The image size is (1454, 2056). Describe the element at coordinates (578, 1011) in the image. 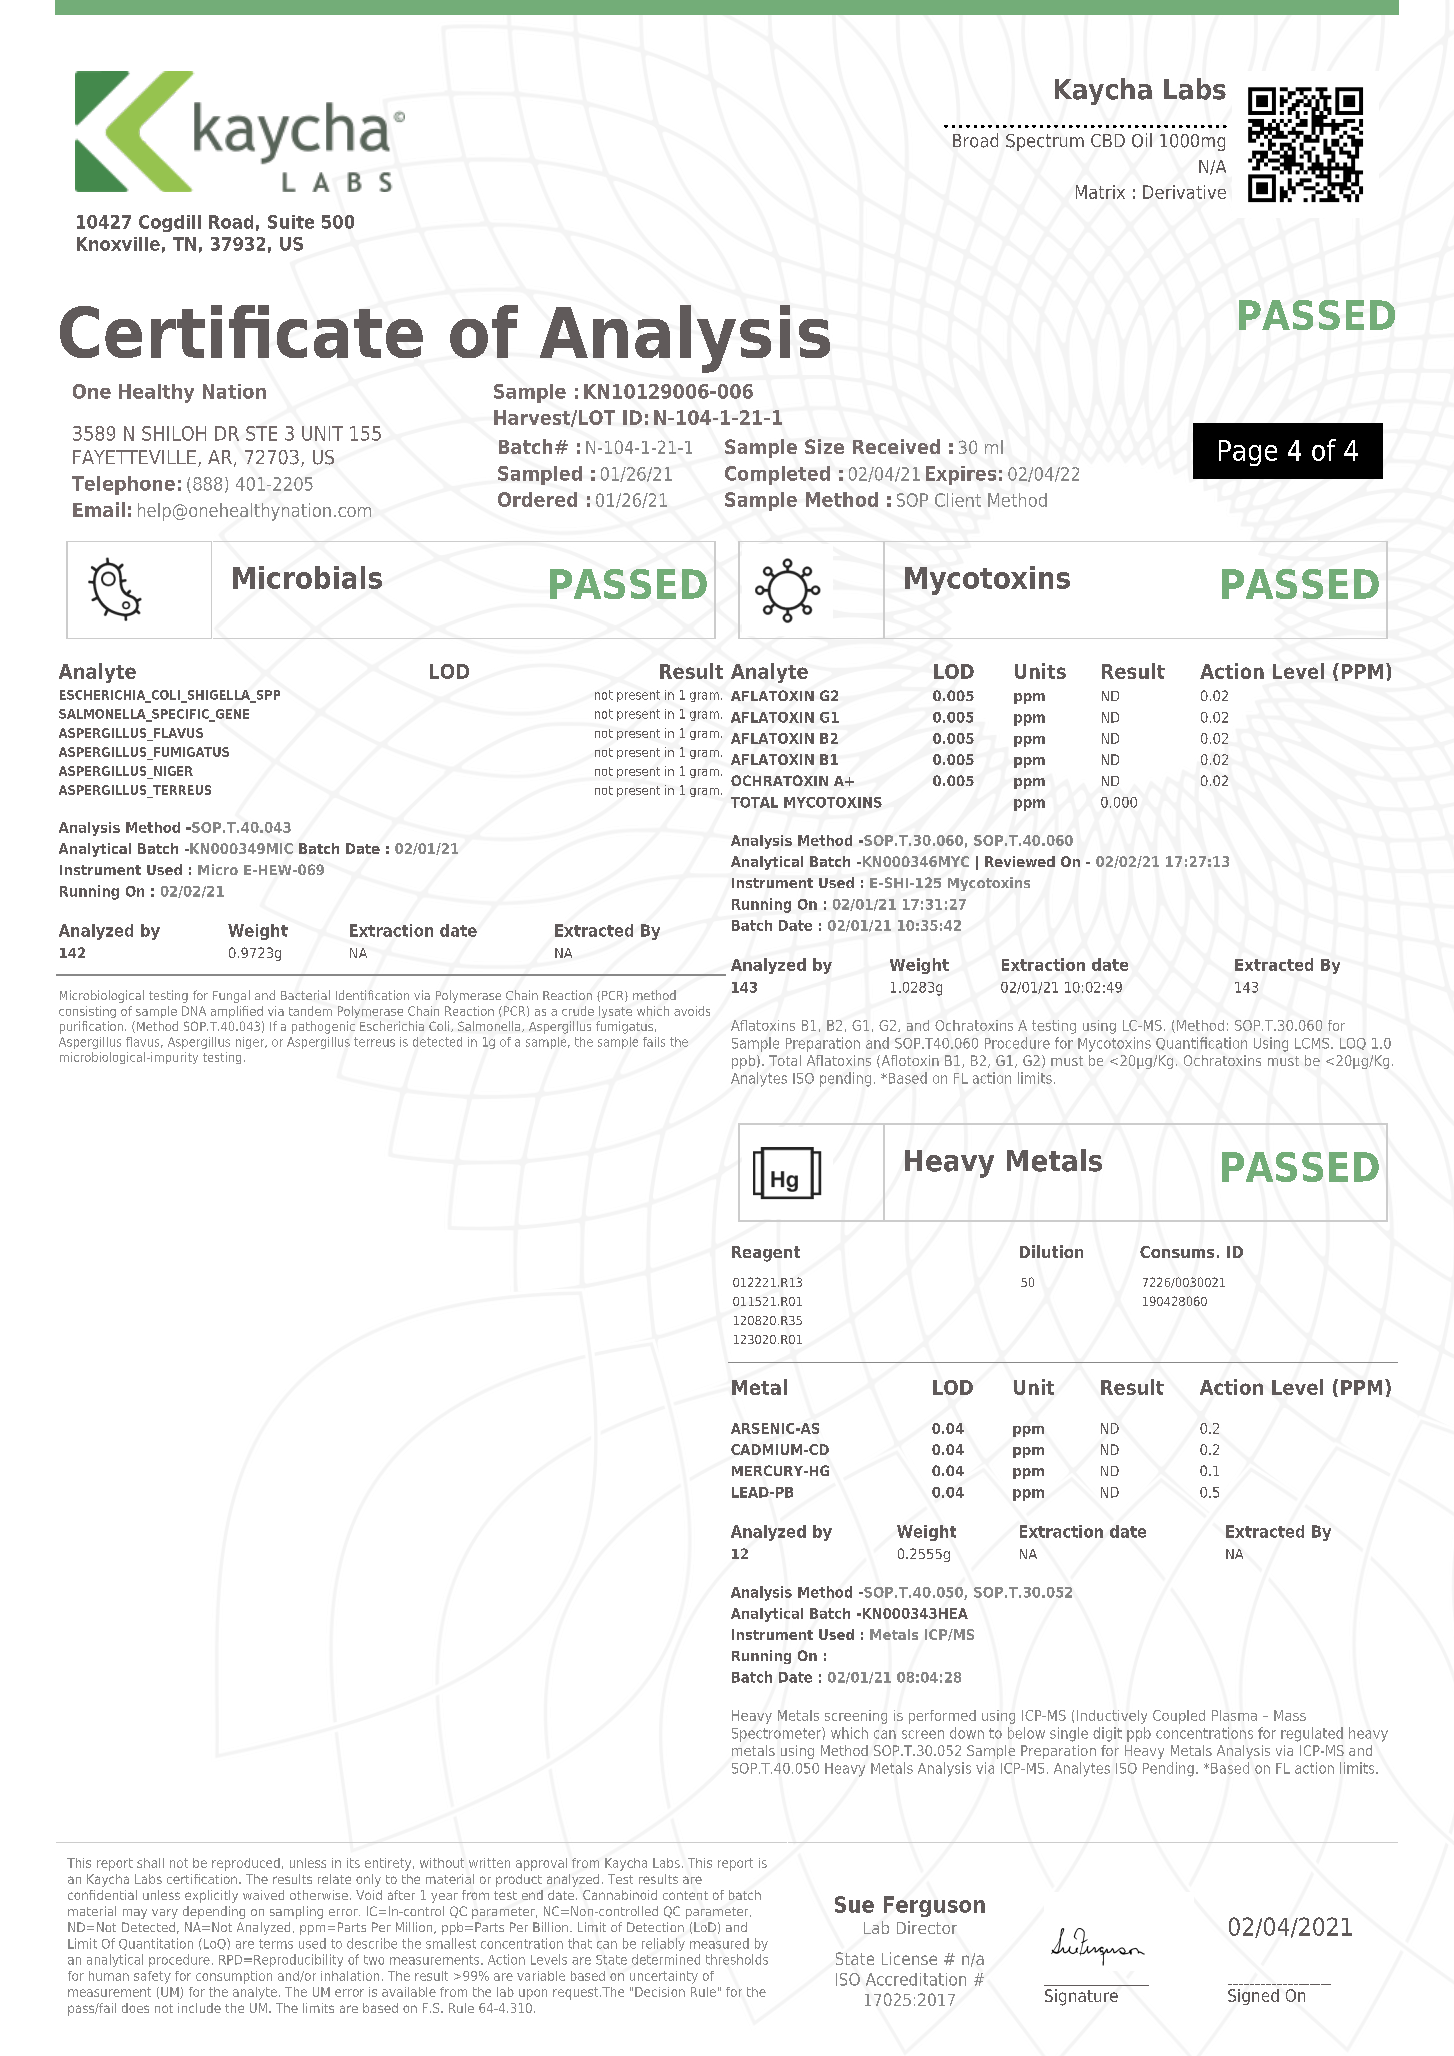

I see `crude` at that location.
